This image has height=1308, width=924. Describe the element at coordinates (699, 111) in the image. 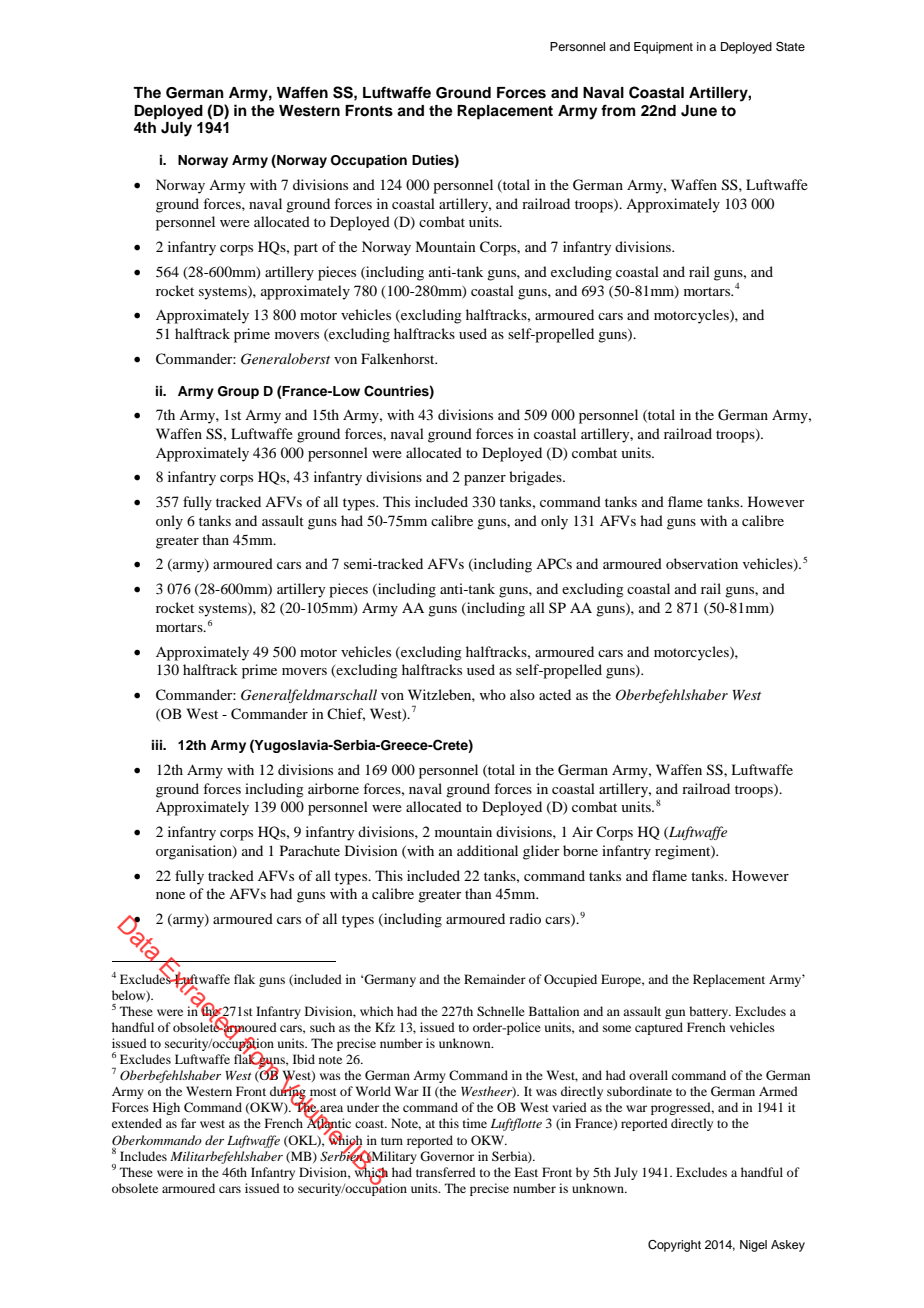

I see `June` at that location.
